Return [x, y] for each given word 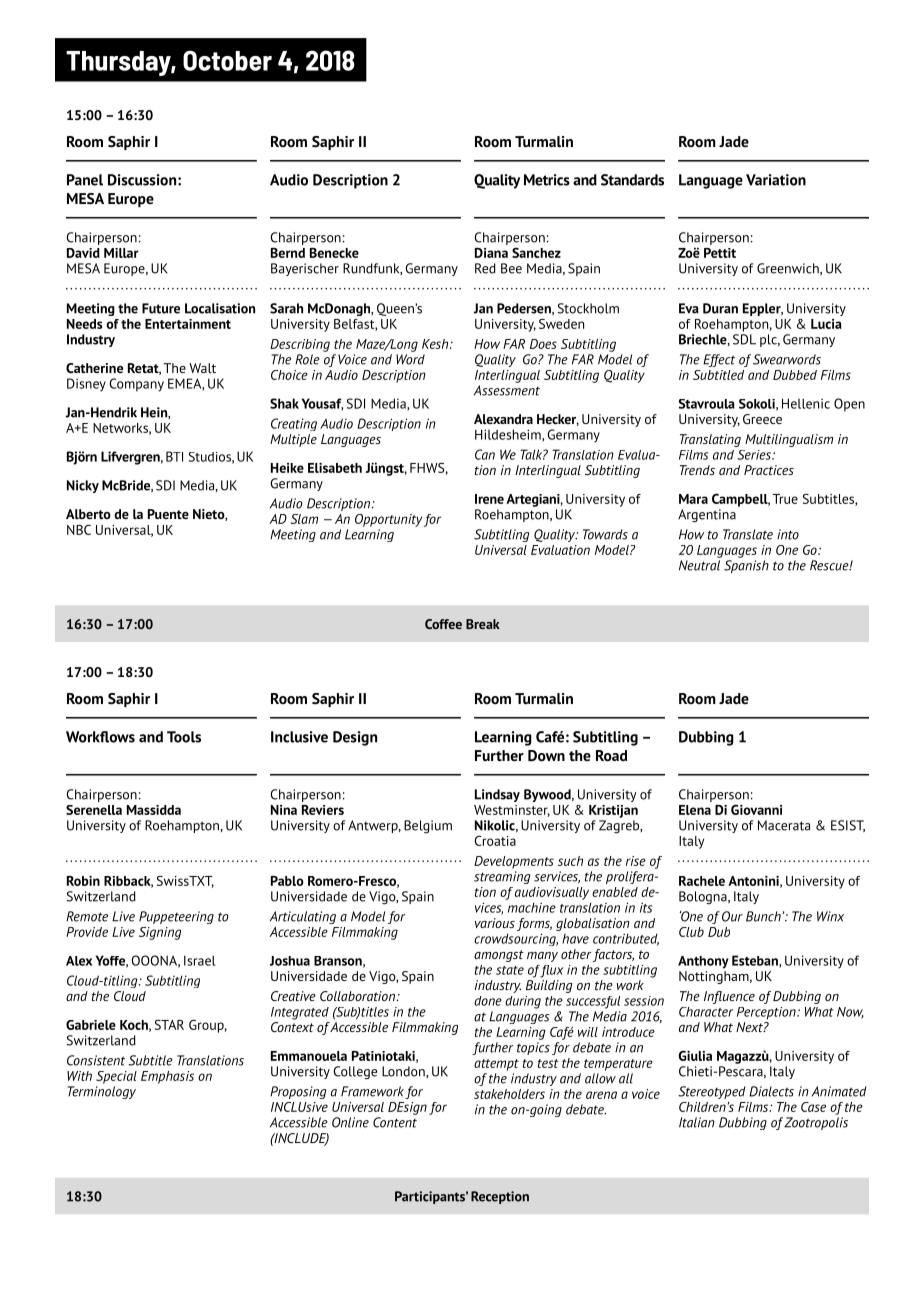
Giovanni [756, 809]
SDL [744, 339]
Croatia [495, 841]
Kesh [436, 344]
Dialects [771, 1091]
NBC [79, 530]
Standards [632, 180]
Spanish [746, 566]
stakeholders [509, 1094]
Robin [83, 881]
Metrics [547, 180]
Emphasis [167, 1077]
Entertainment [188, 324]
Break [483, 624]
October [227, 60]
